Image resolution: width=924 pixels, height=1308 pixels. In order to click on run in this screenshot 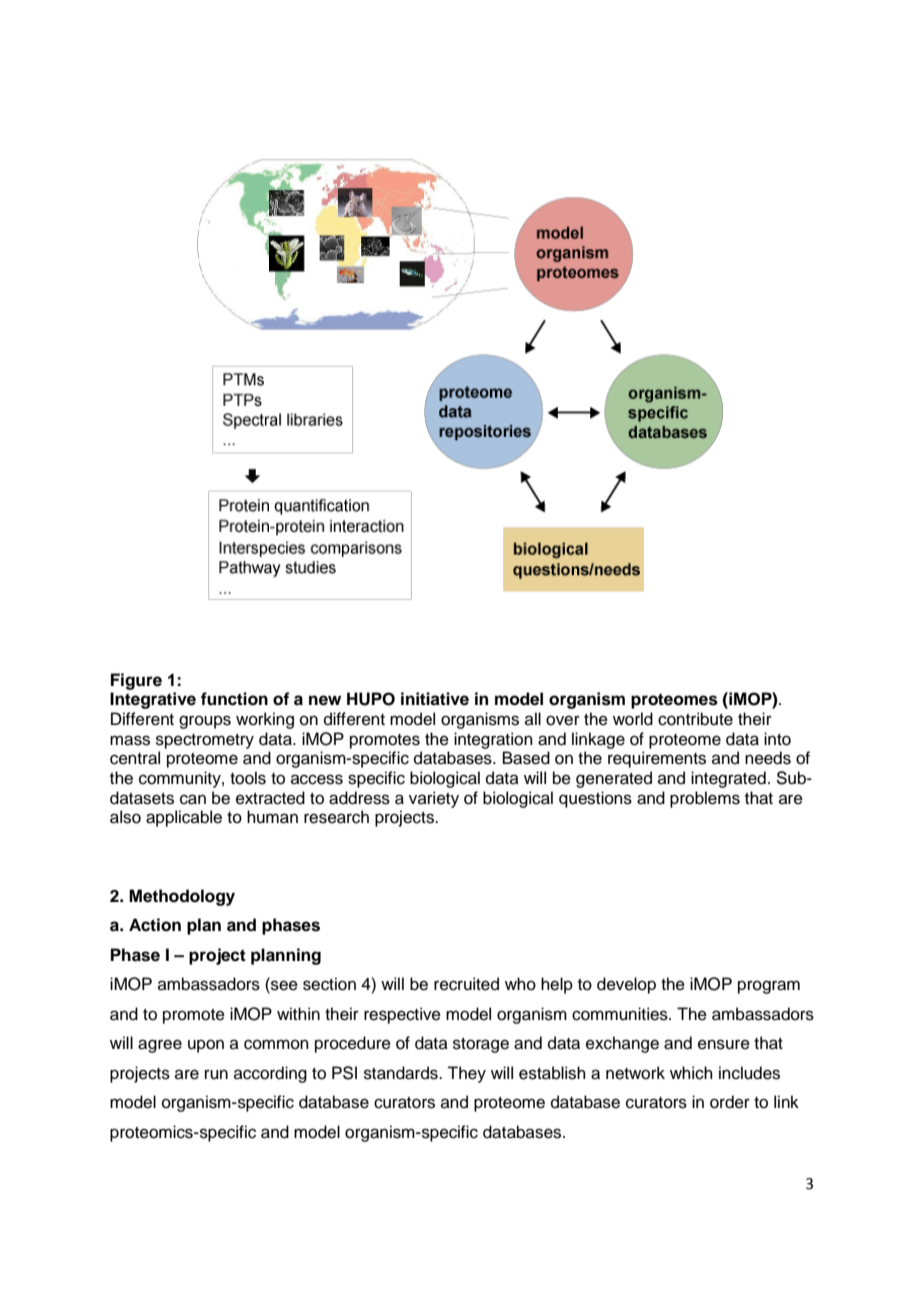, I will do `click(216, 1074)`.
